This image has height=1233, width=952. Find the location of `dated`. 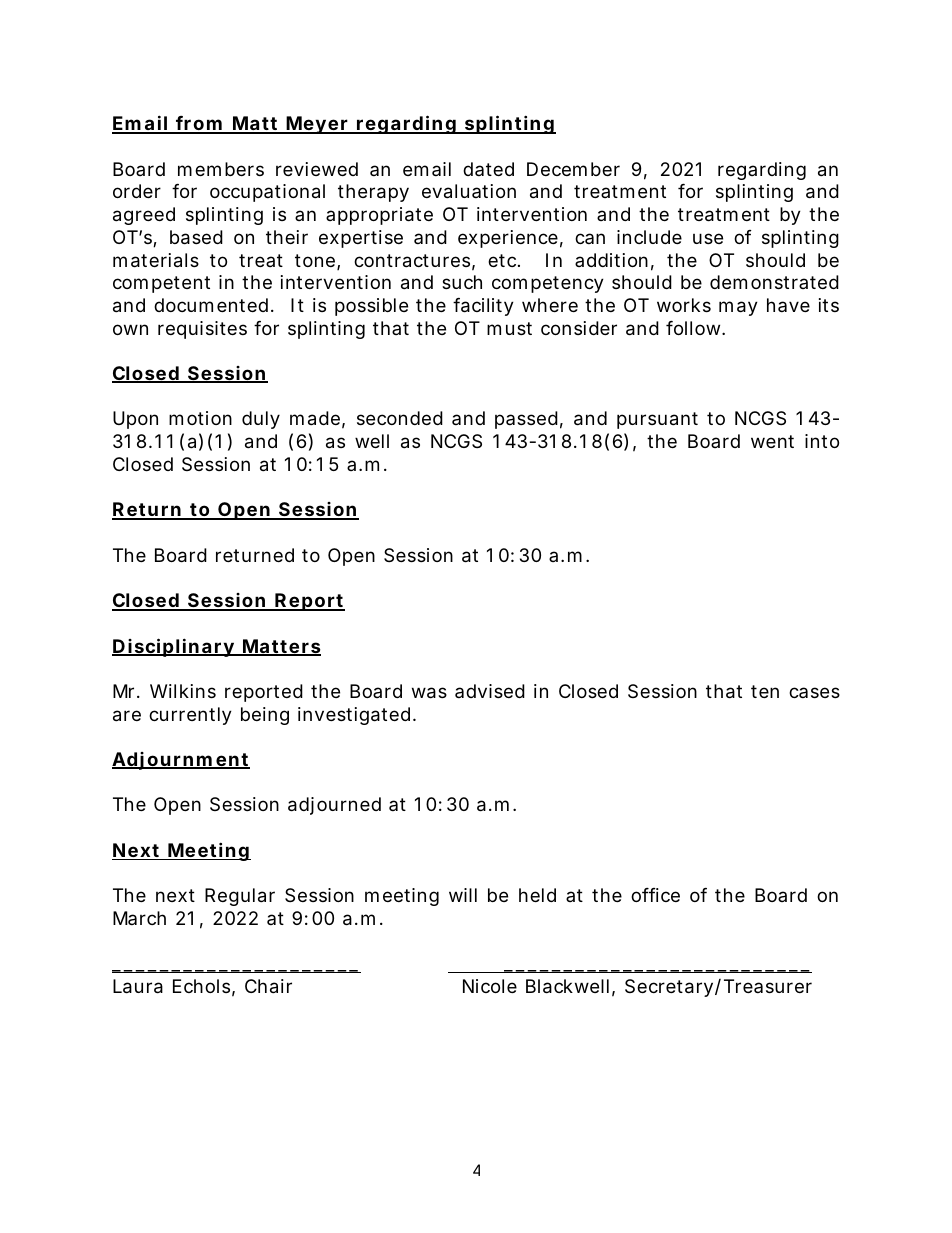

dated is located at coordinates (488, 169).
